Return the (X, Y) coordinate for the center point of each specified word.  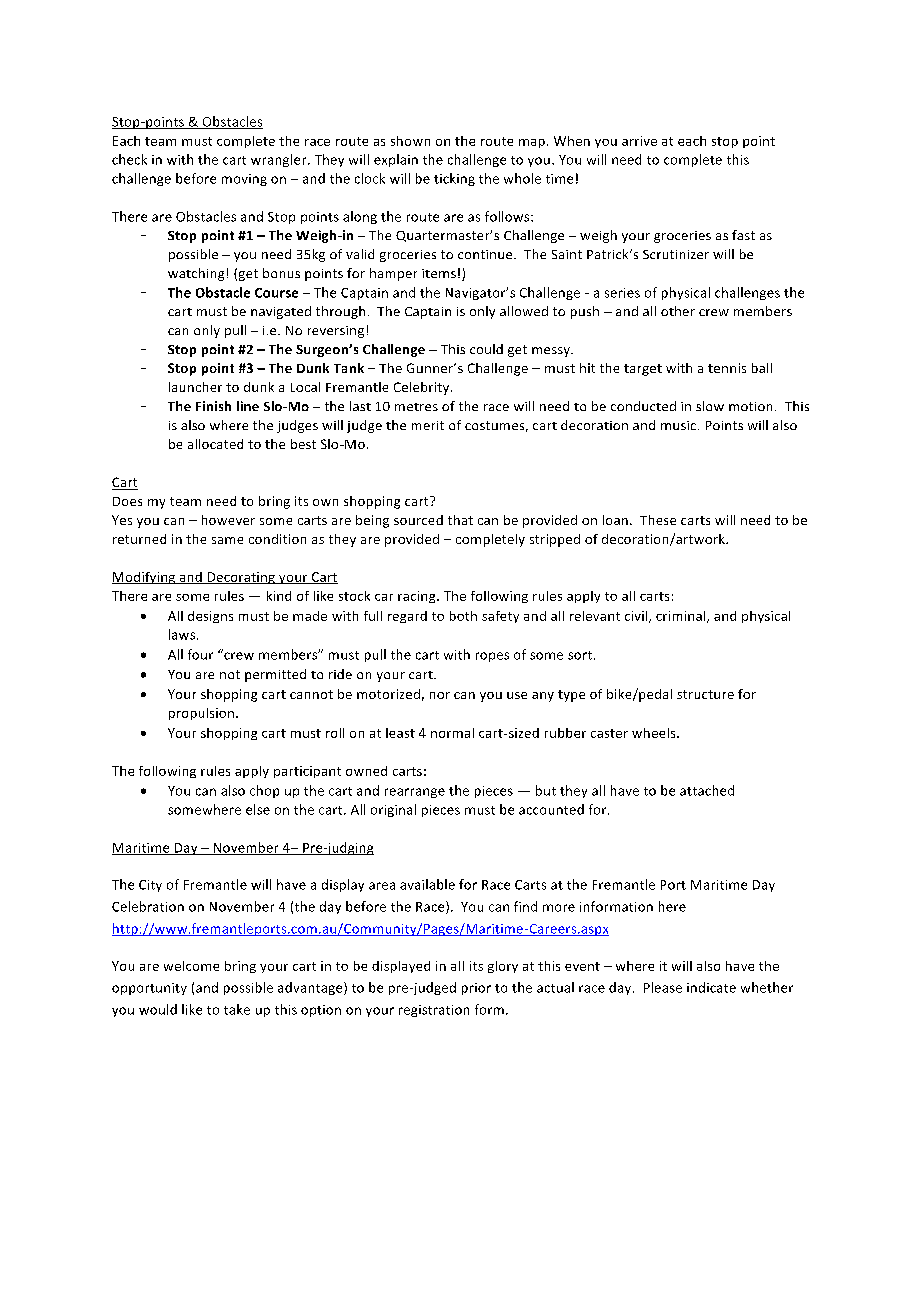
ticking (454, 179)
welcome (191, 966)
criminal (682, 617)
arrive (639, 141)
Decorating (241, 578)
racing (418, 597)
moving (244, 180)
